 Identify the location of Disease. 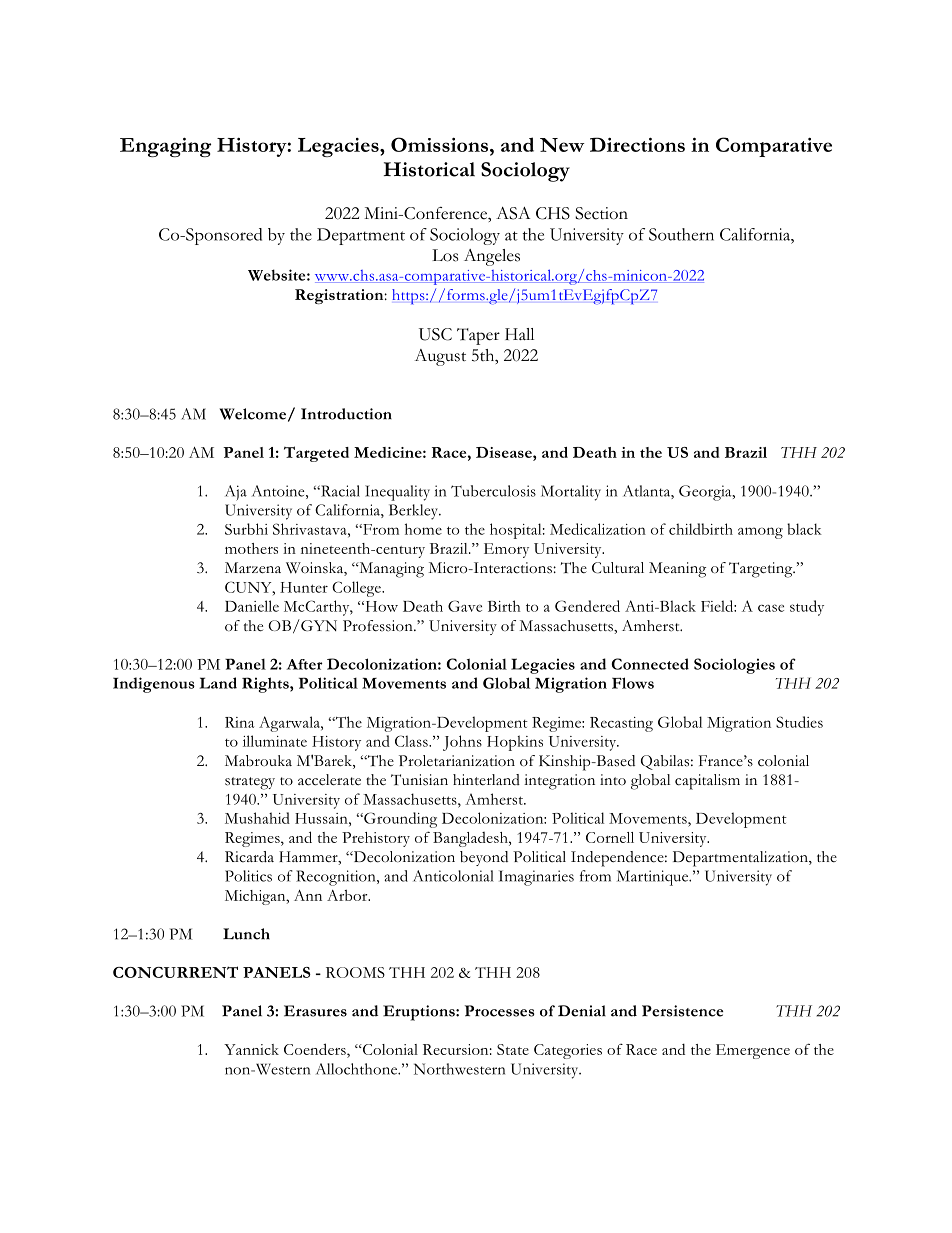
(505, 452).
